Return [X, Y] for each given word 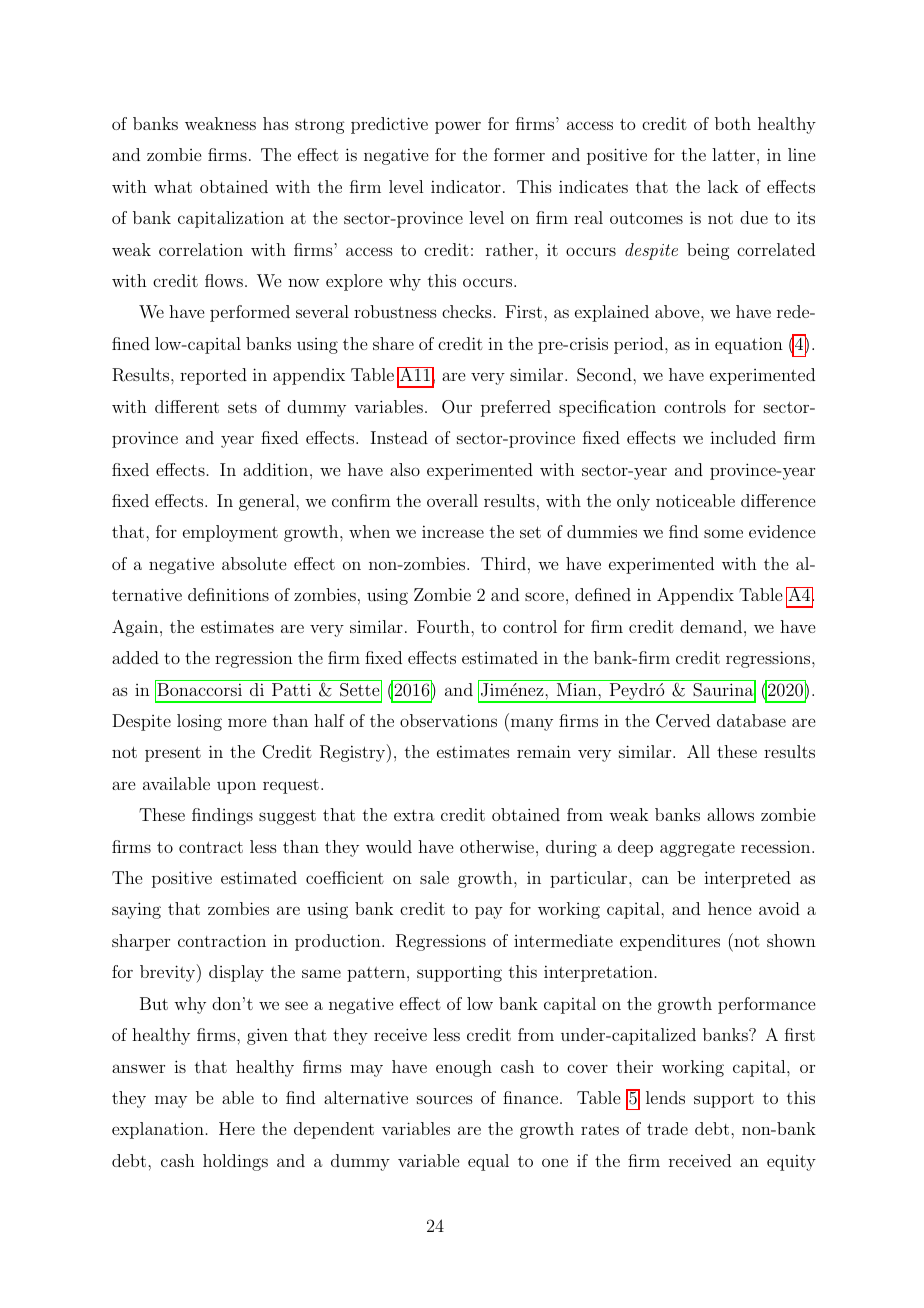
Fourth [444, 626]
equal [488, 1162]
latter [733, 154]
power [458, 127]
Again [136, 628]
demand [711, 626]
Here [237, 1128]
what [173, 186]
